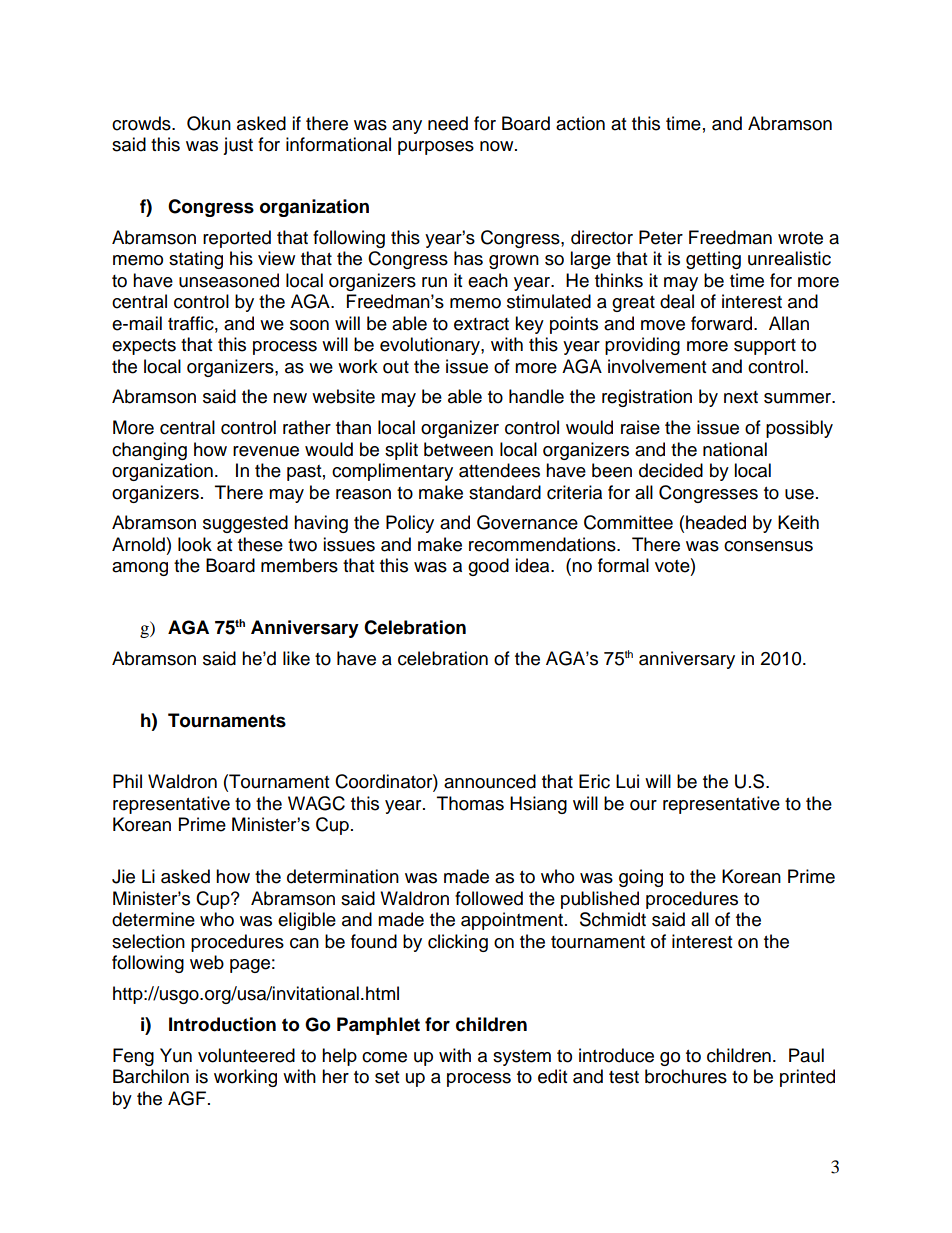  I want to click on good, so click(488, 567).
